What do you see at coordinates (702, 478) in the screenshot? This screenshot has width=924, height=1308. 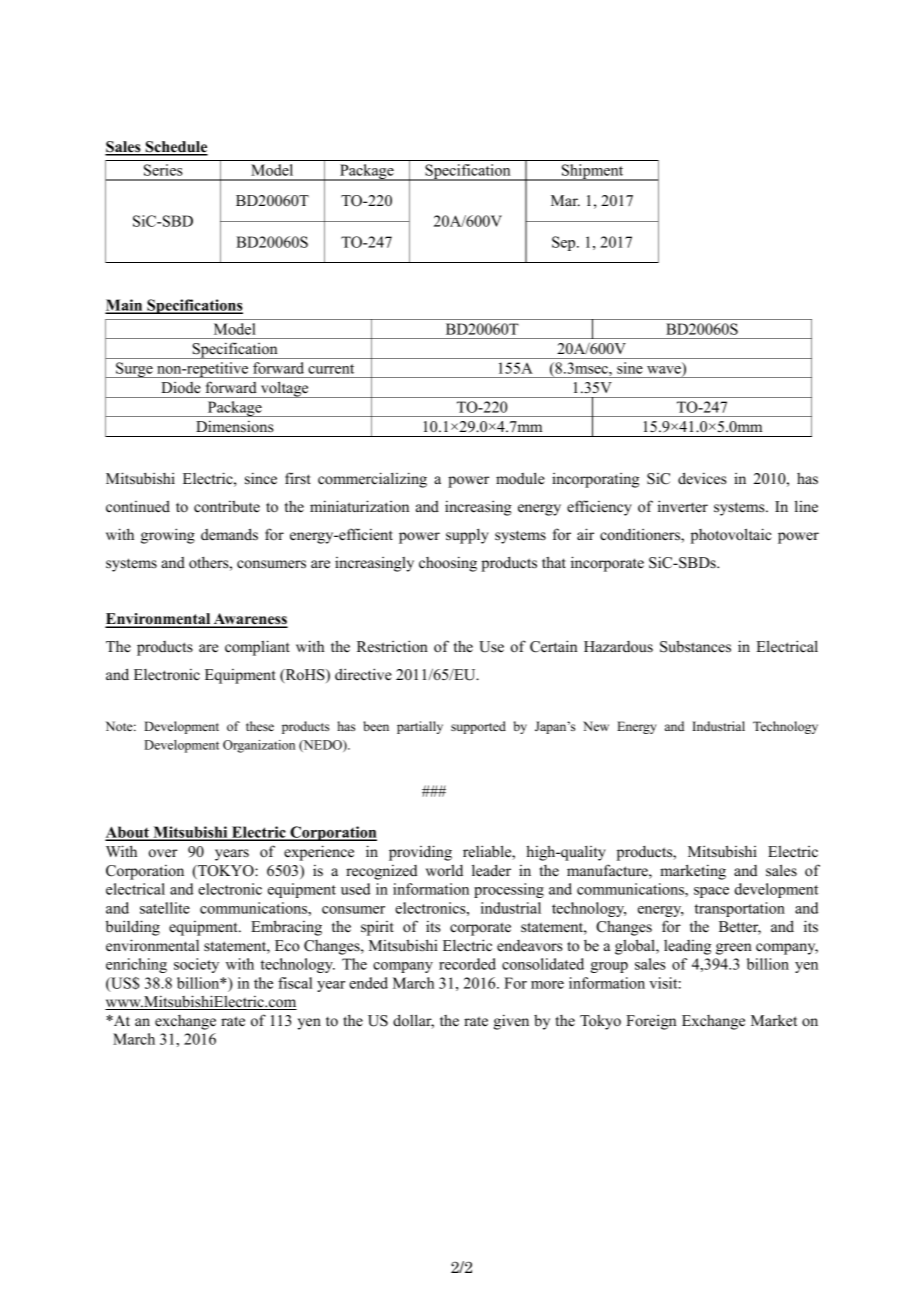 I see `devices` at bounding box center [702, 478].
